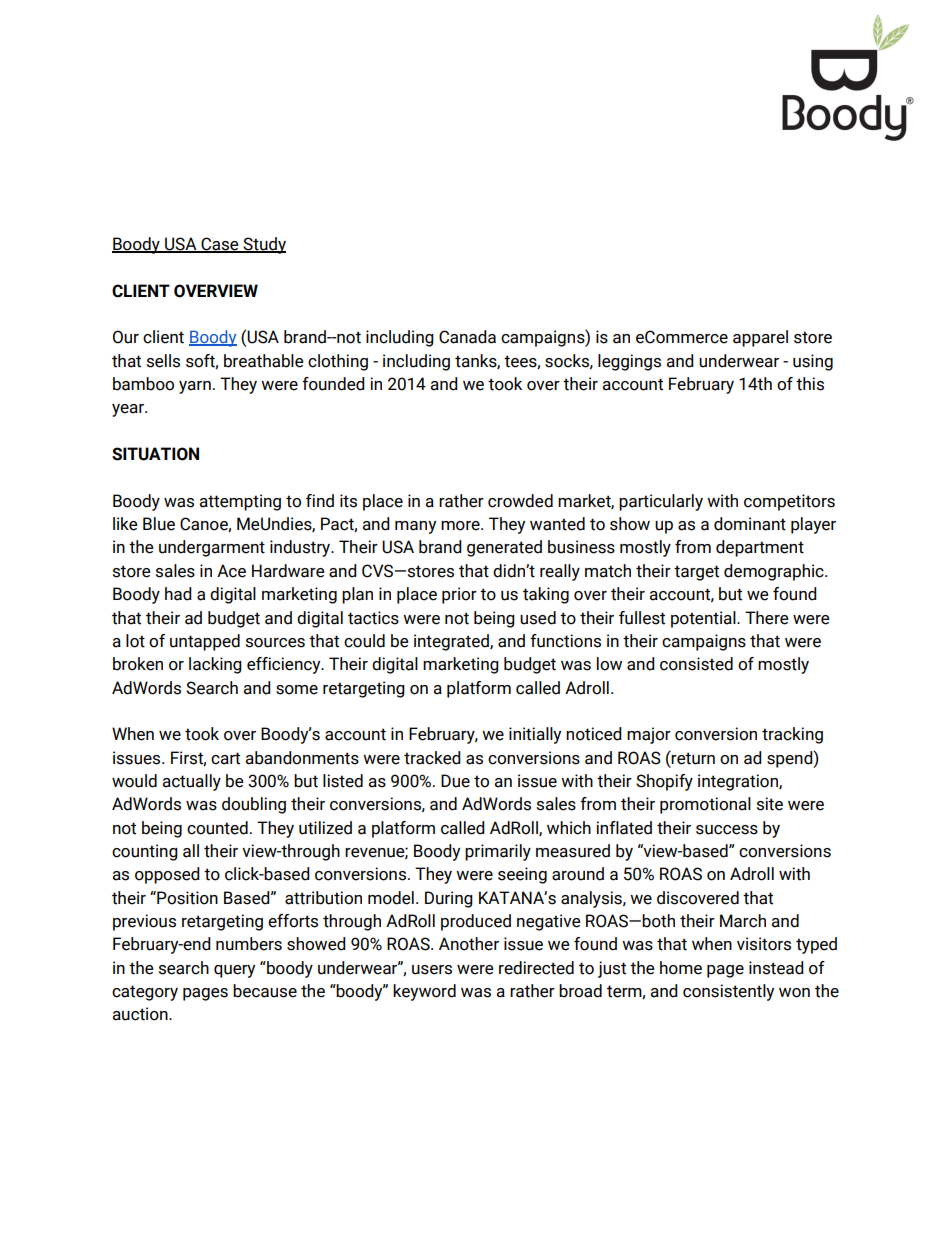 This screenshot has height=1233, width=952. Describe the element at coordinates (217, 828) in the screenshot. I see `counted` at that location.
